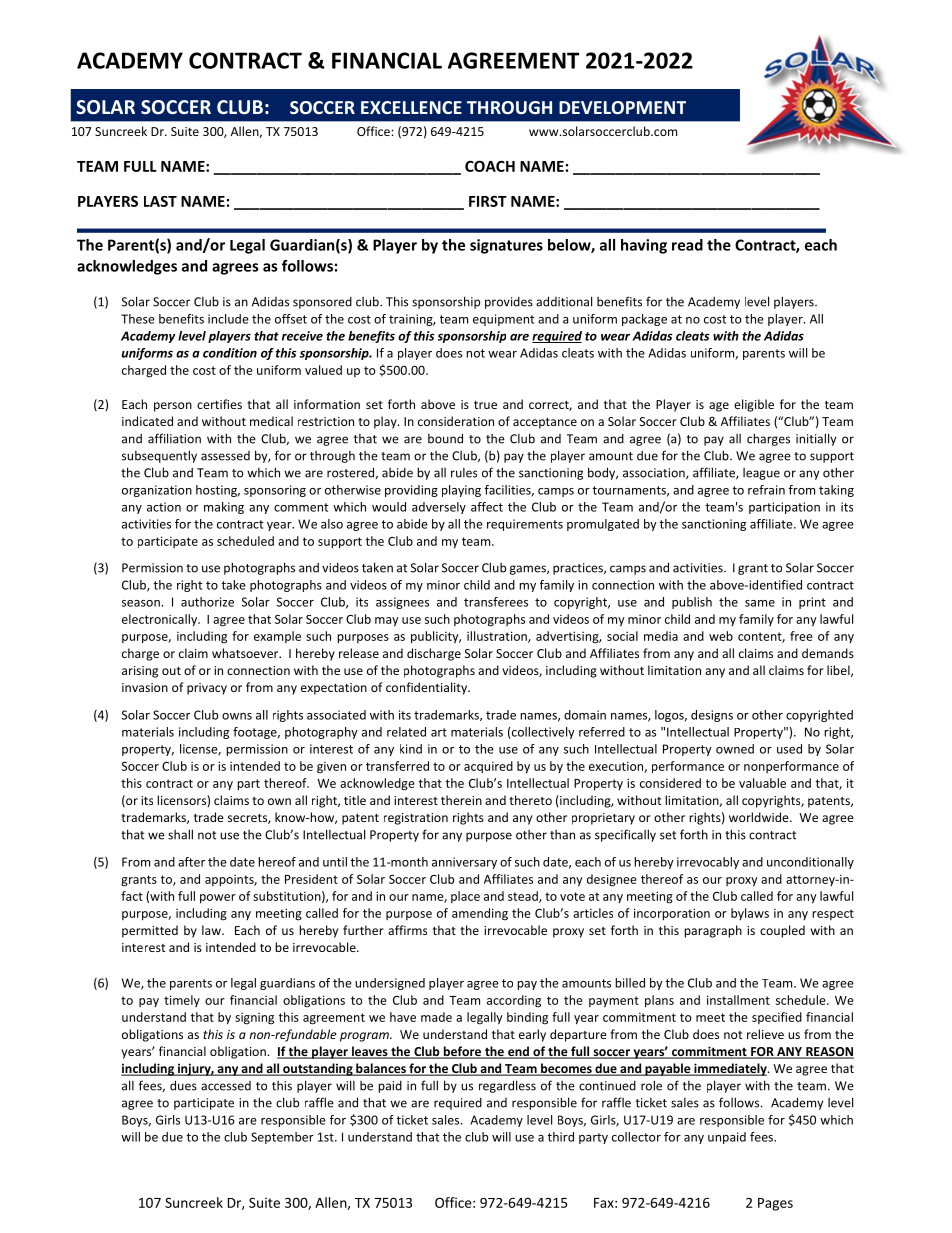  Describe the element at coordinates (490, 166) in the screenshot. I see `COACH` at that location.
